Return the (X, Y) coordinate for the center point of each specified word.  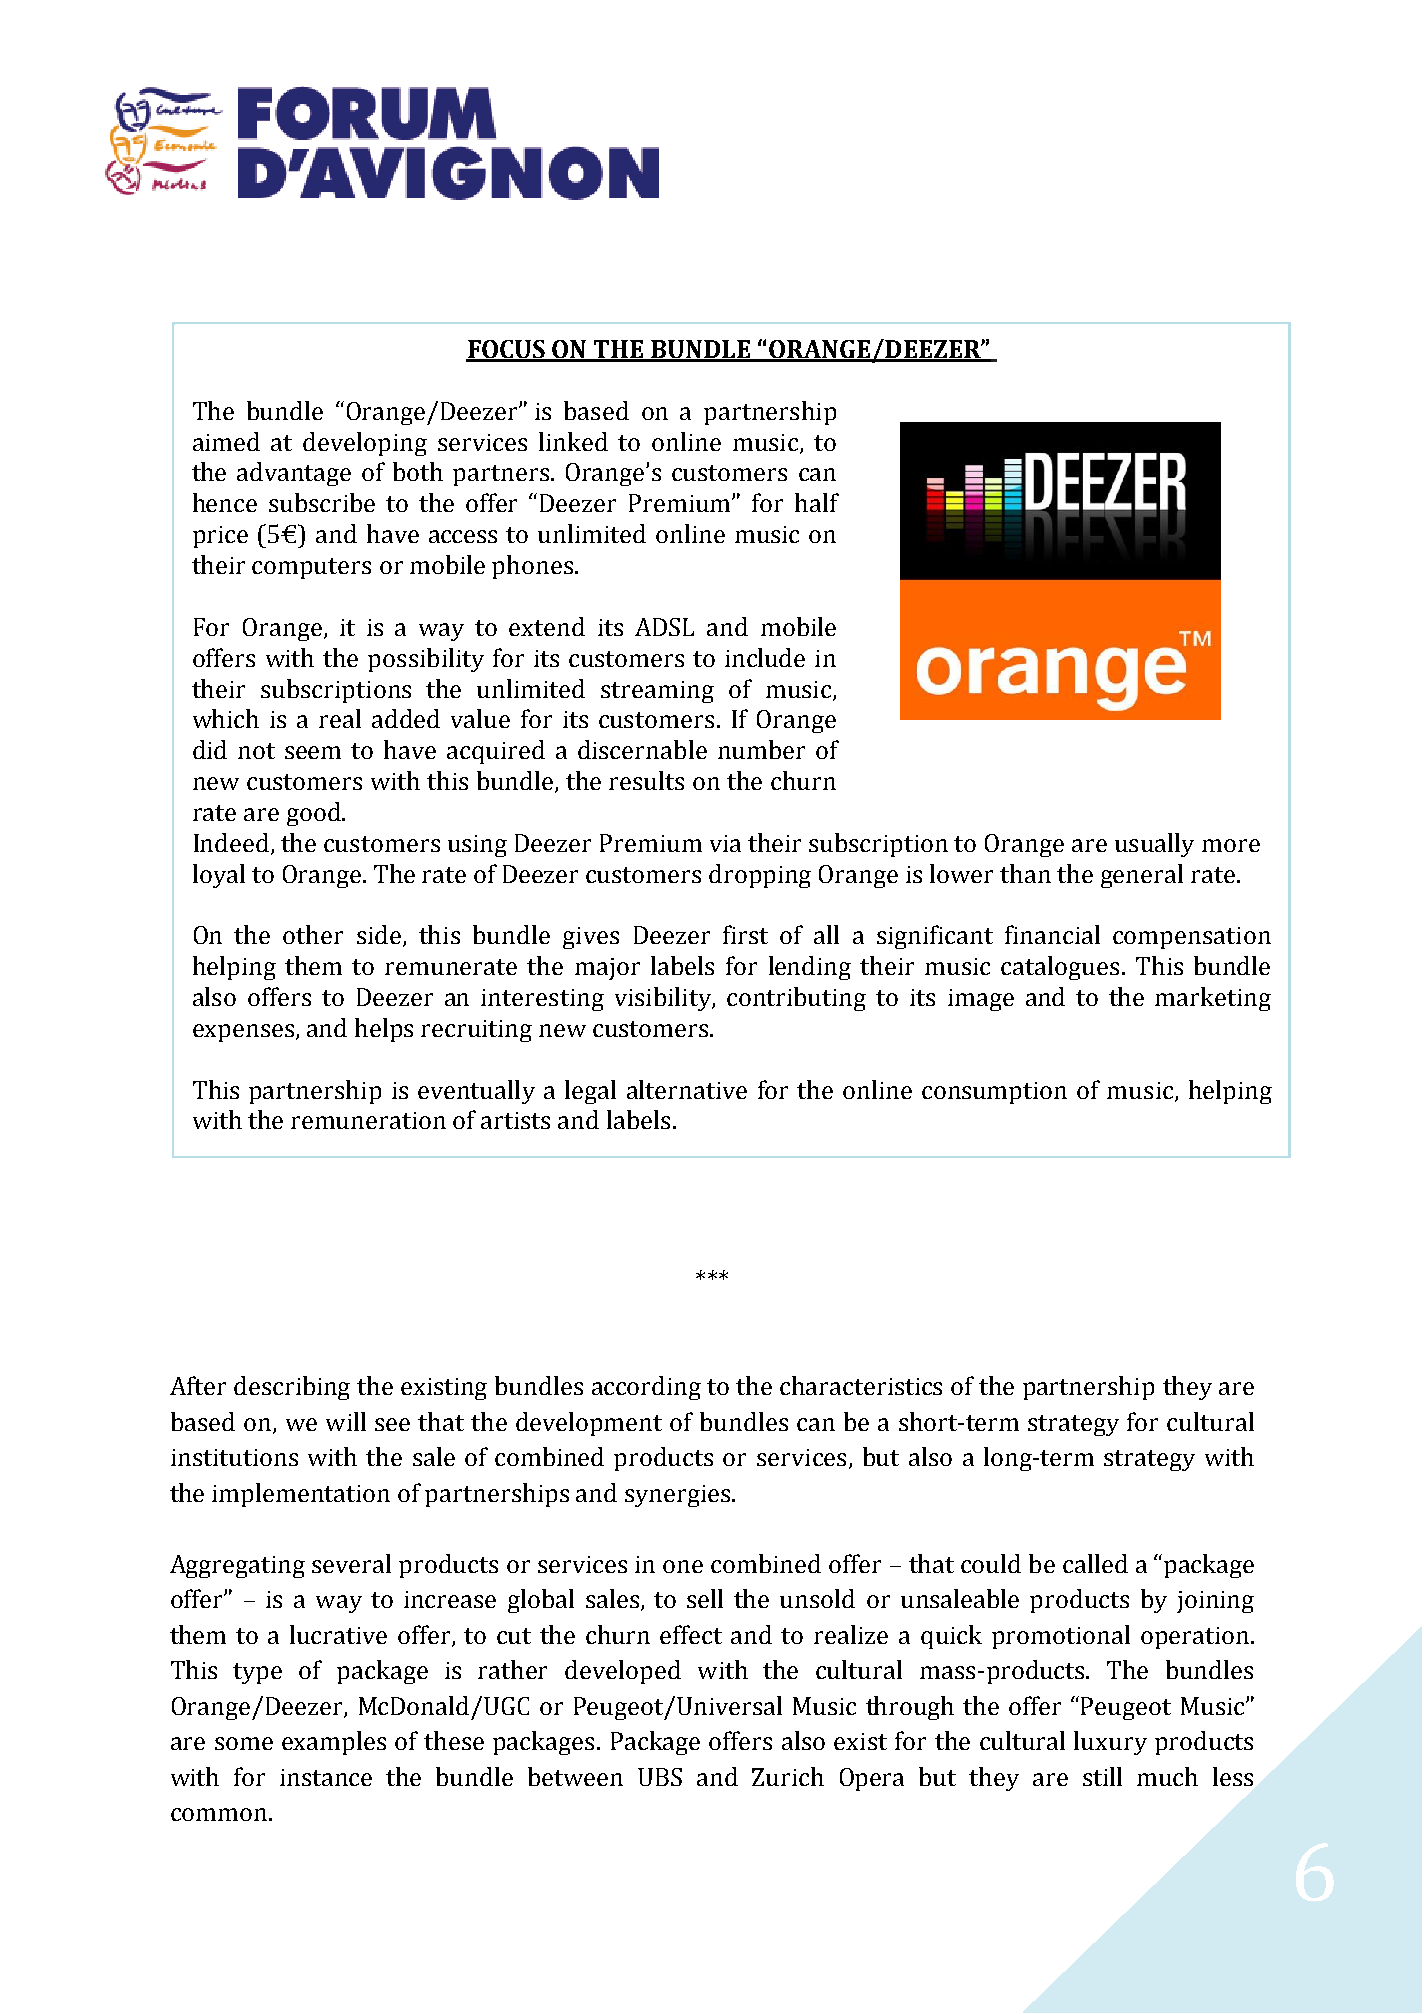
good (315, 814)
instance (326, 1777)
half (817, 502)
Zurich (788, 1776)
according (646, 1388)
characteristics (861, 1385)
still (1102, 1776)
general (1142, 876)
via (725, 843)
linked (573, 441)
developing (365, 444)
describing (292, 1388)
